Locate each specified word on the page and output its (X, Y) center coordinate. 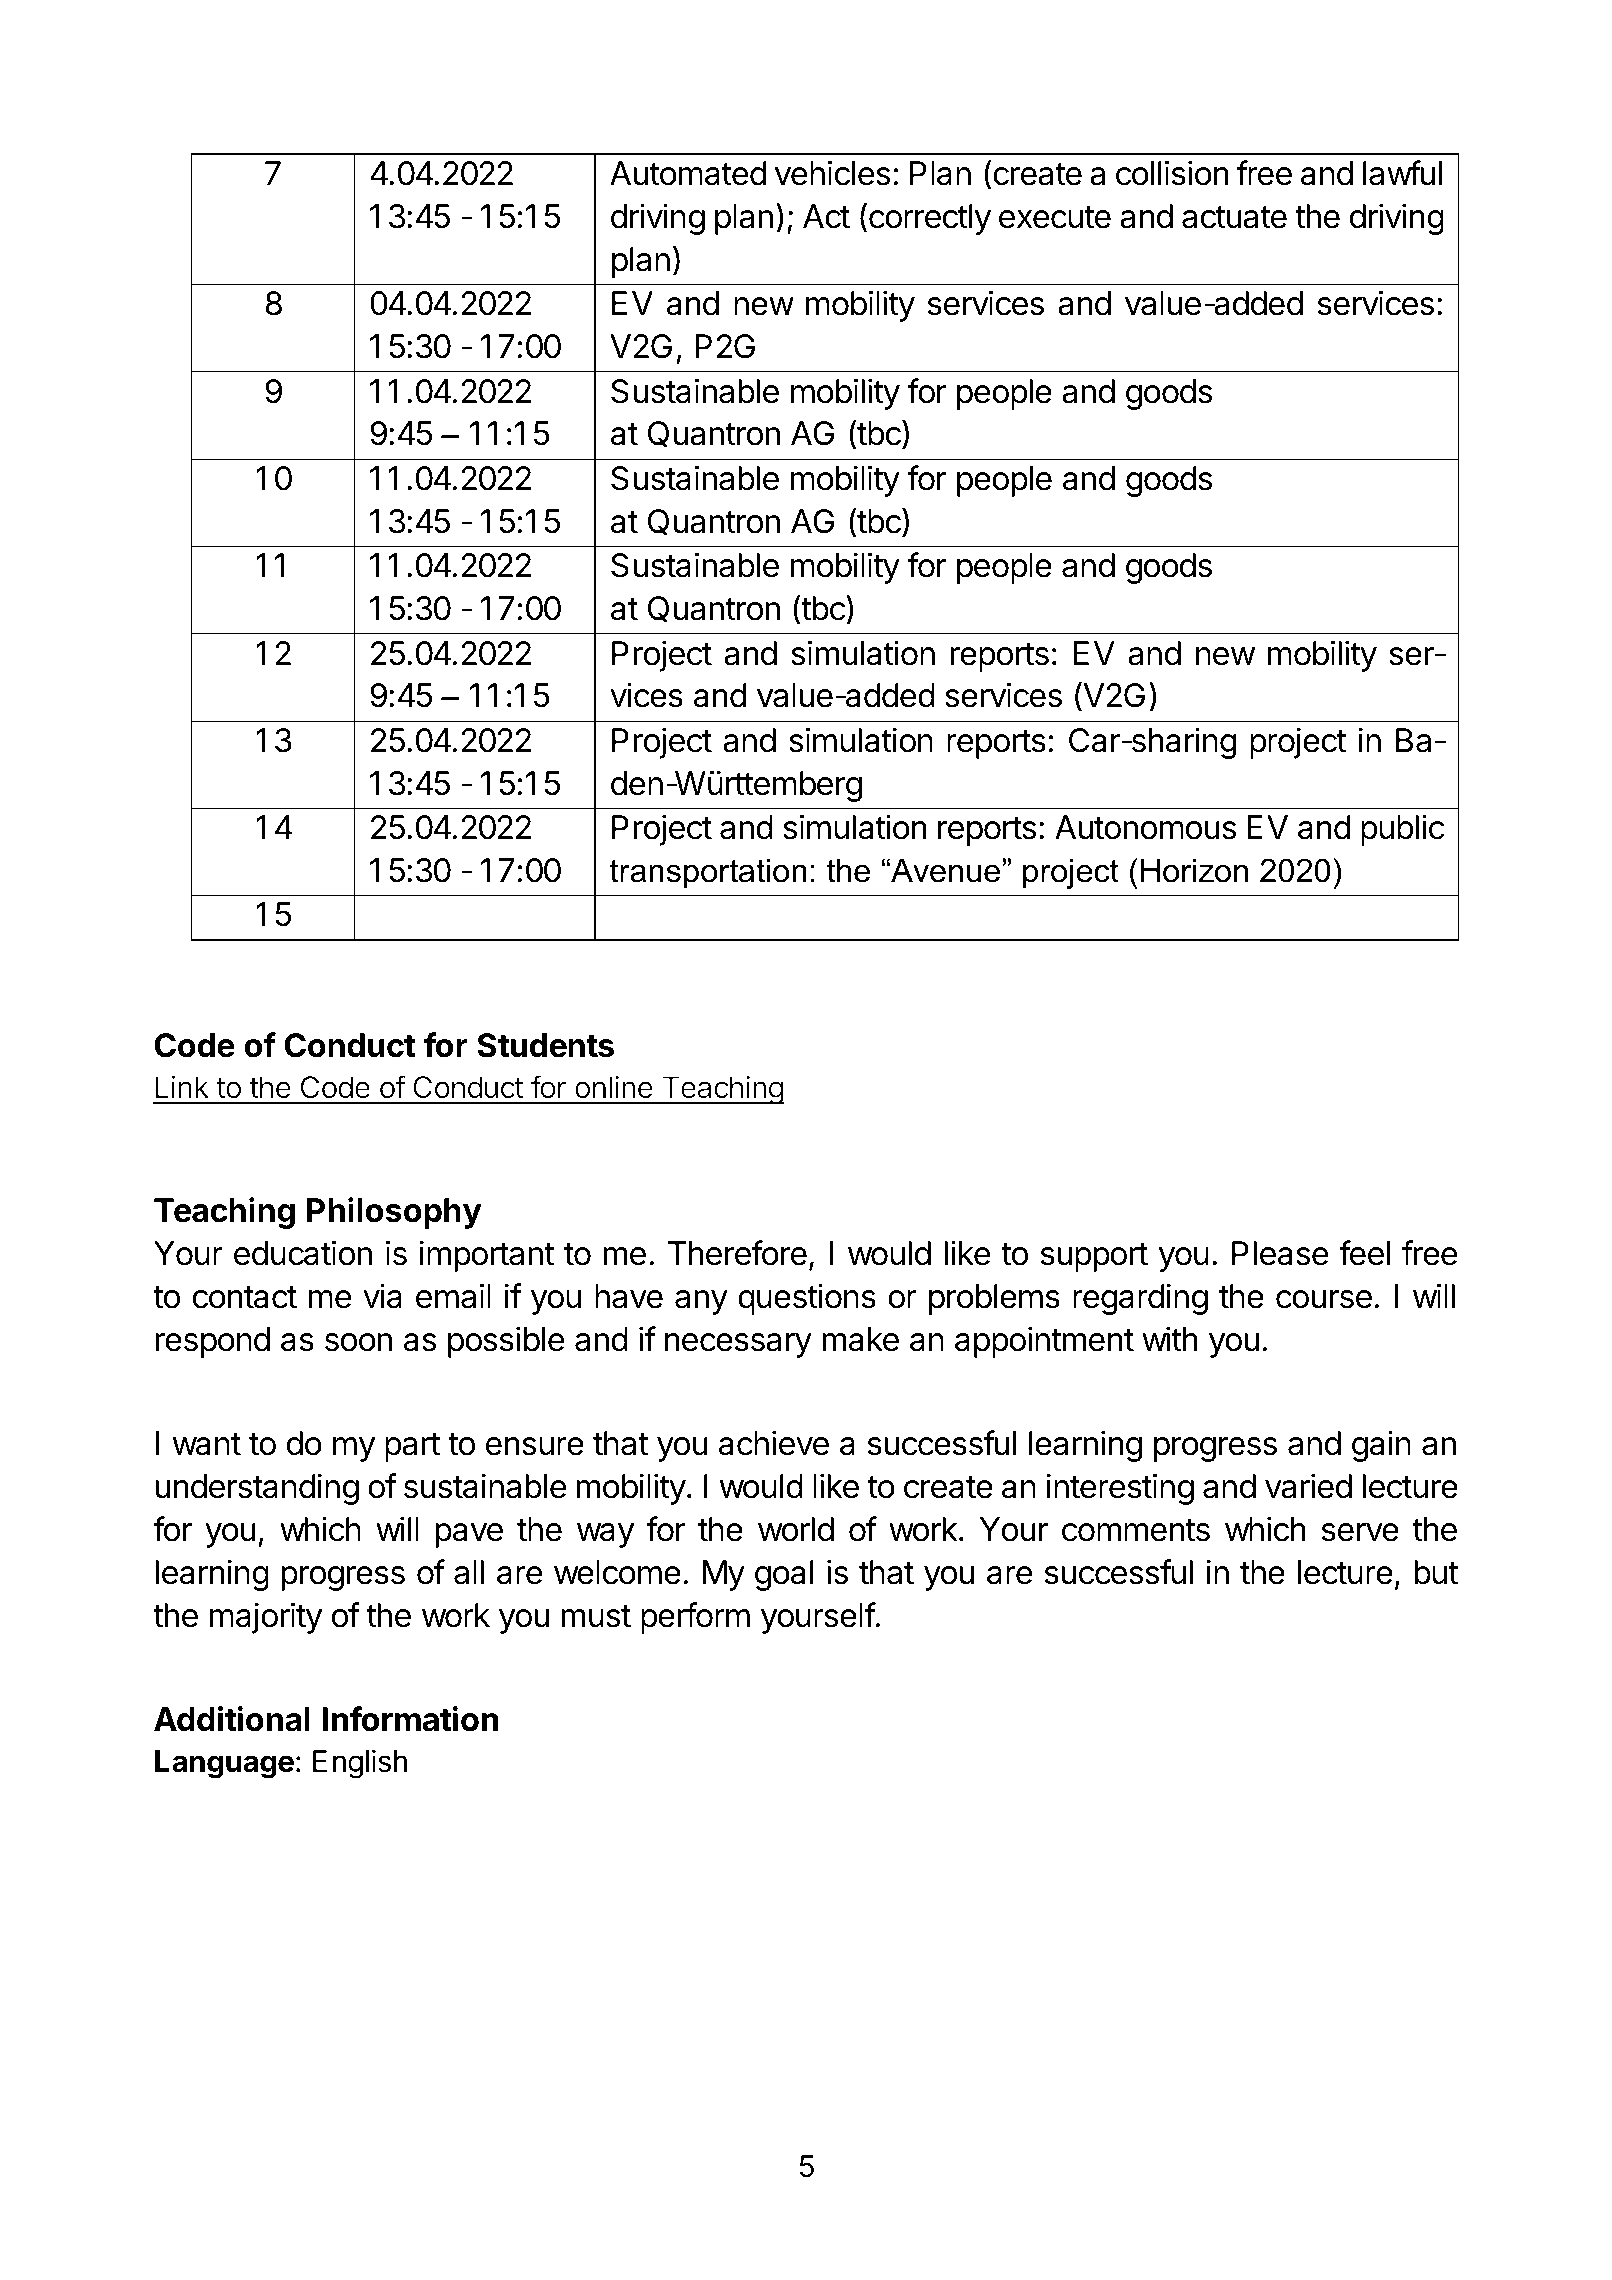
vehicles (833, 173)
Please (1280, 1253)
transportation (708, 873)
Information (411, 1719)
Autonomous (1146, 827)
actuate (1234, 217)
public (1403, 830)
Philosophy (394, 1213)
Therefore (737, 1253)
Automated (688, 173)
